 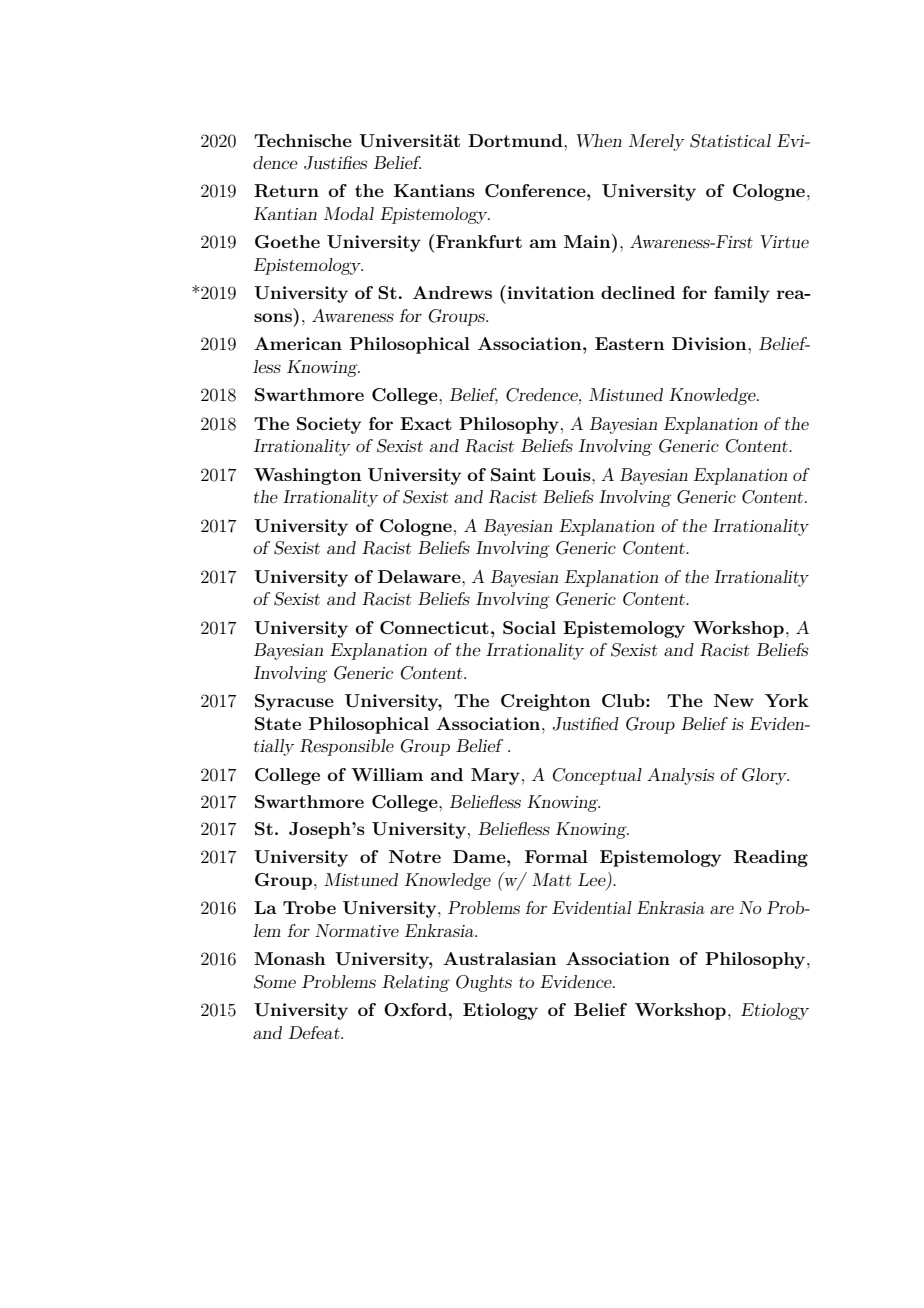 What do you see at coordinates (420, 576) in the page?
I see `Delaware` at bounding box center [420, 576].
